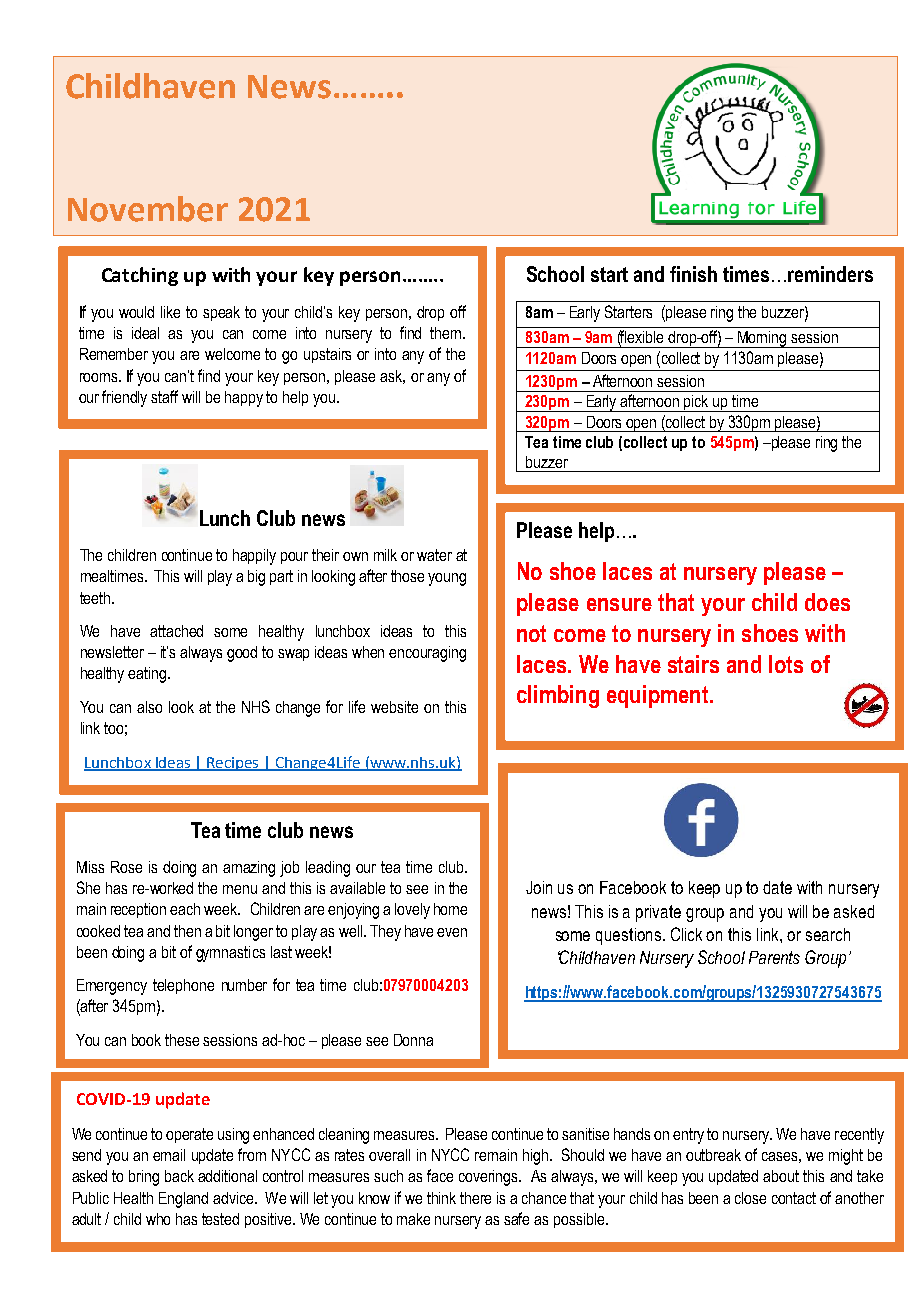 The image size is (924, 1308). I want to click on finish, so click(693, 274).
